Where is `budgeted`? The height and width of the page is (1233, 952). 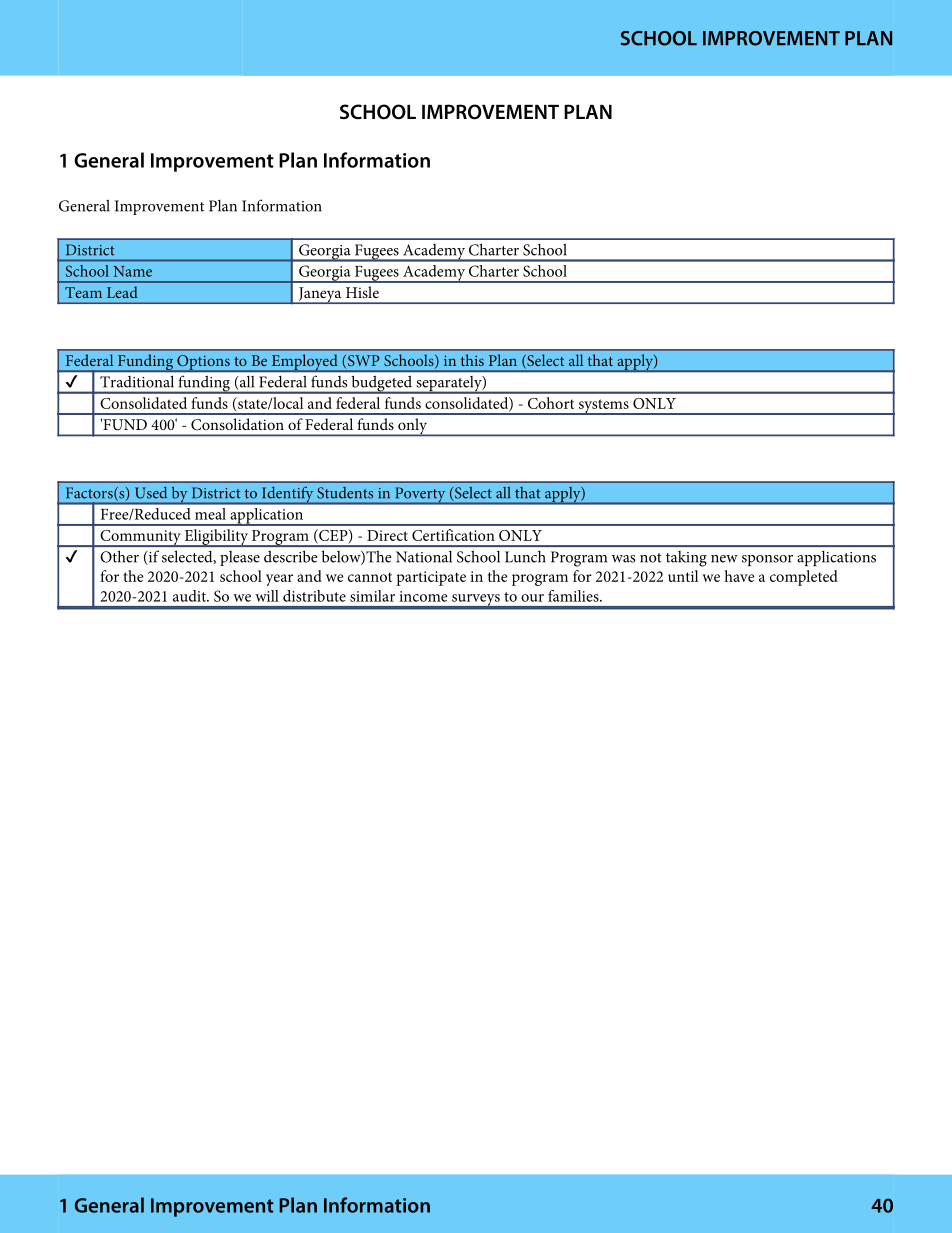
budgeted is located at coordinates (382, 385).
